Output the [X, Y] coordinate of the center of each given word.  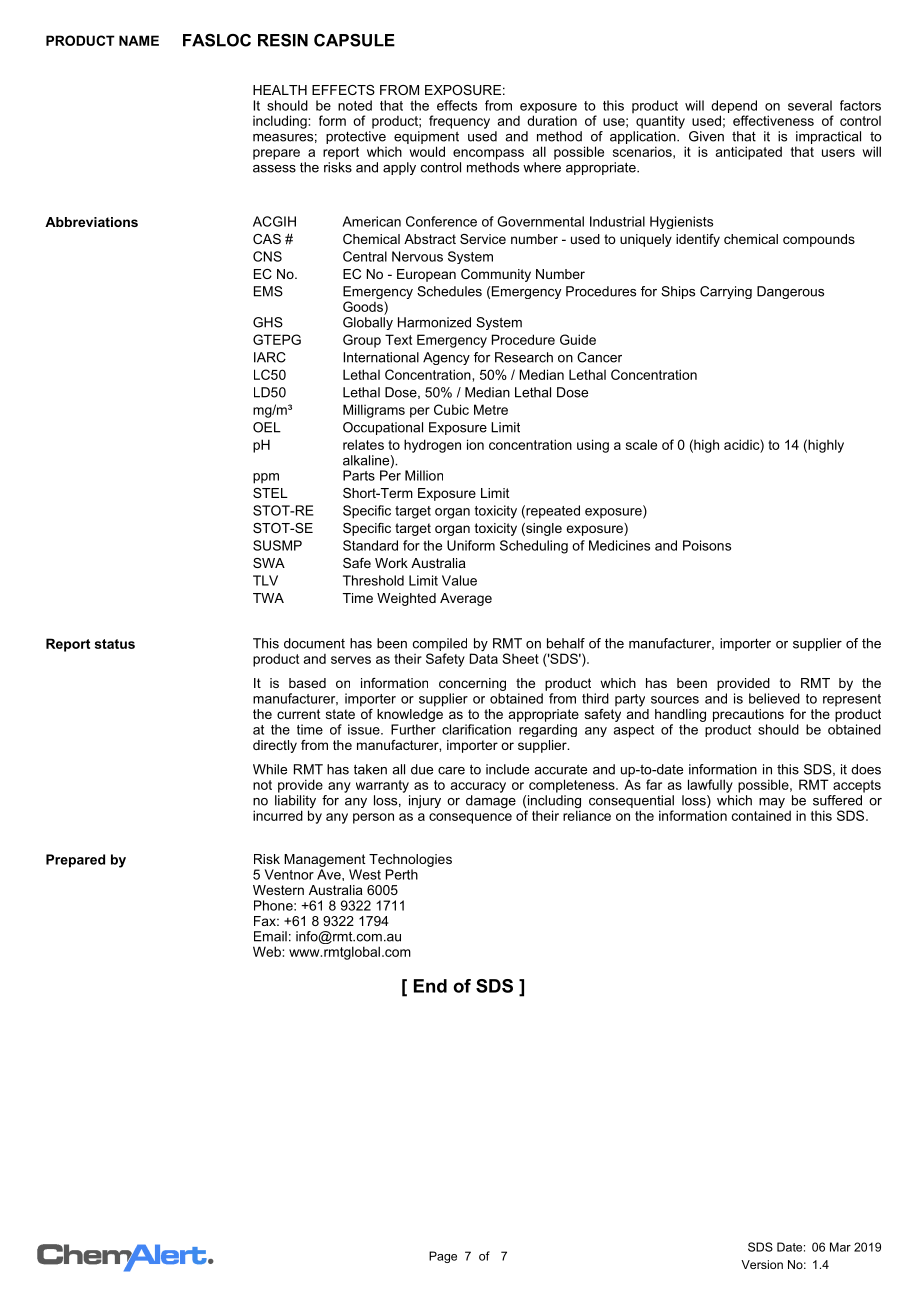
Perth [402, 874]
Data [484, 658]
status [115, 644]
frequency [459, 122]
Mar [840, 1247]
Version [762, 1264]
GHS [268, 322]
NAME [139, 40]
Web [268, 951]
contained [761, 815]
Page [443, 1257]
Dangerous [790, 292]
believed [774, 698]
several [810, 105]
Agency [446, 358]
